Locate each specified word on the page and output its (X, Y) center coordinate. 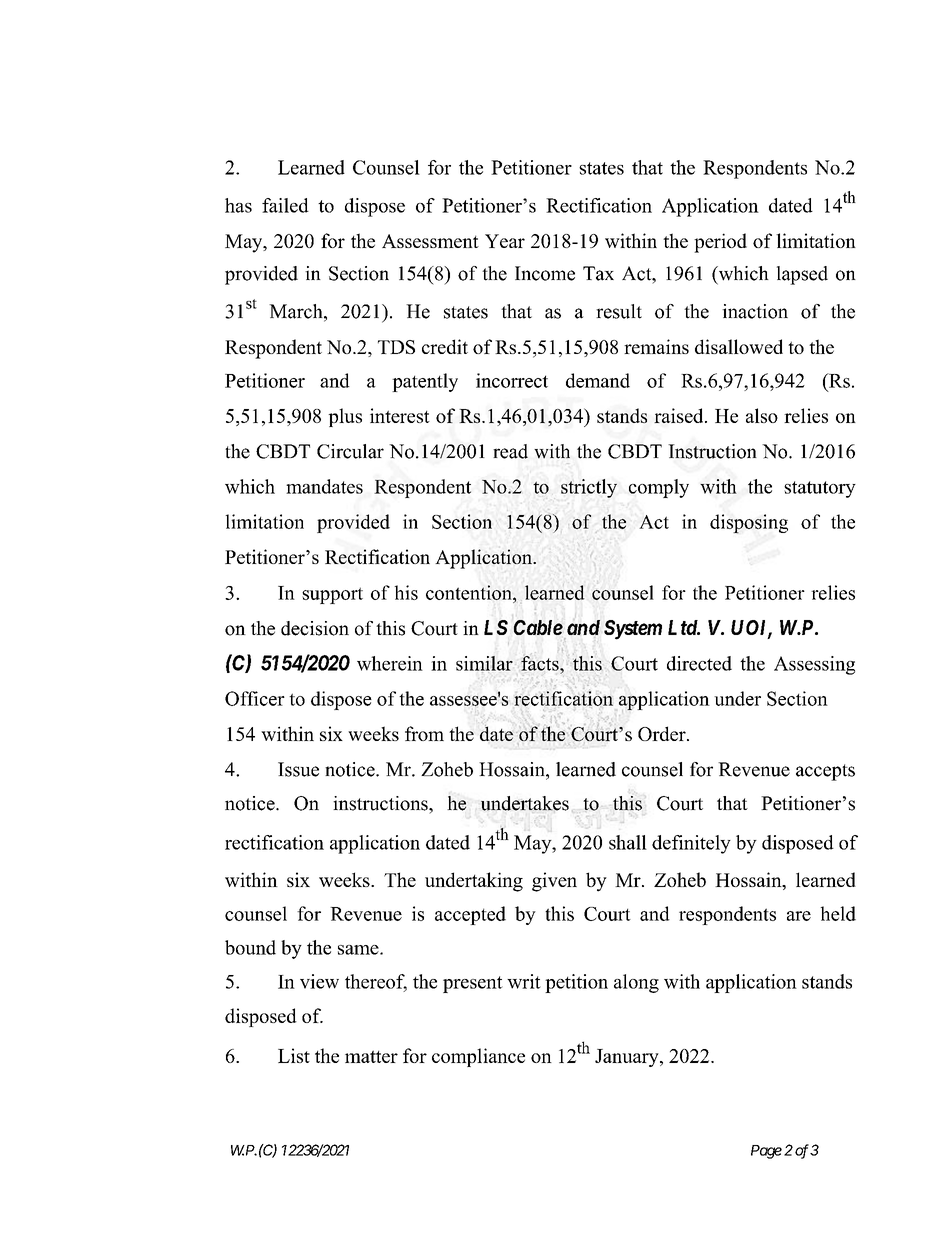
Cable (538, 627)
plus (345, 417)
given (554, 882)
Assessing (814, 665)
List (294, 1055)
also (762, 415)
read (510, 451)
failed (285, 205)
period (720, 243)
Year (505, 241)
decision (315, 628)
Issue (298, 769)
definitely (691, 844)
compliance (478, 1057)
